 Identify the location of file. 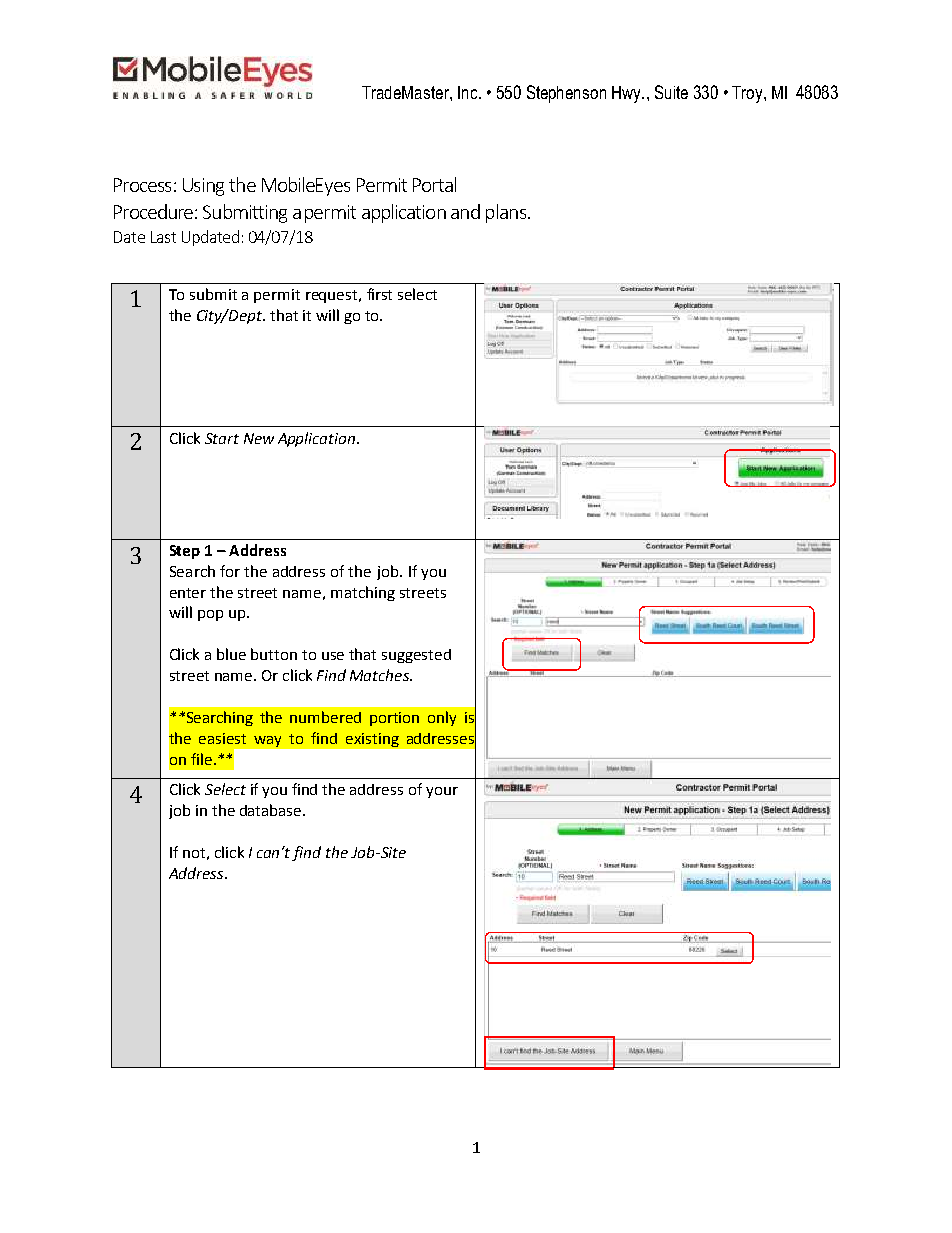
(201, 759).
